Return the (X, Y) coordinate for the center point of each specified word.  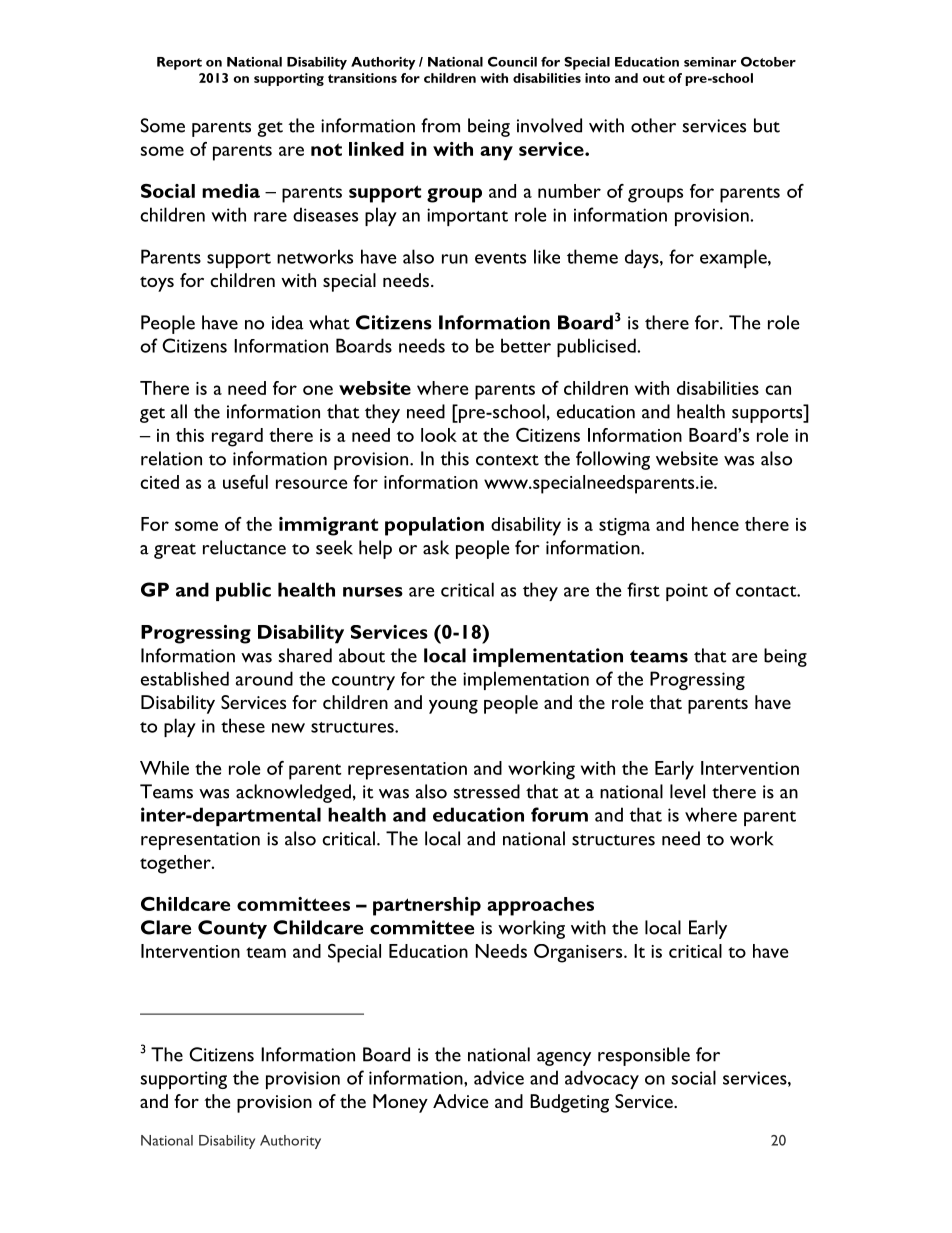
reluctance (244, 547)
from (440, 125)
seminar (710, 62)
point (687, 592)
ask (436, 547)
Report (179, 63)
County (232, 929)
